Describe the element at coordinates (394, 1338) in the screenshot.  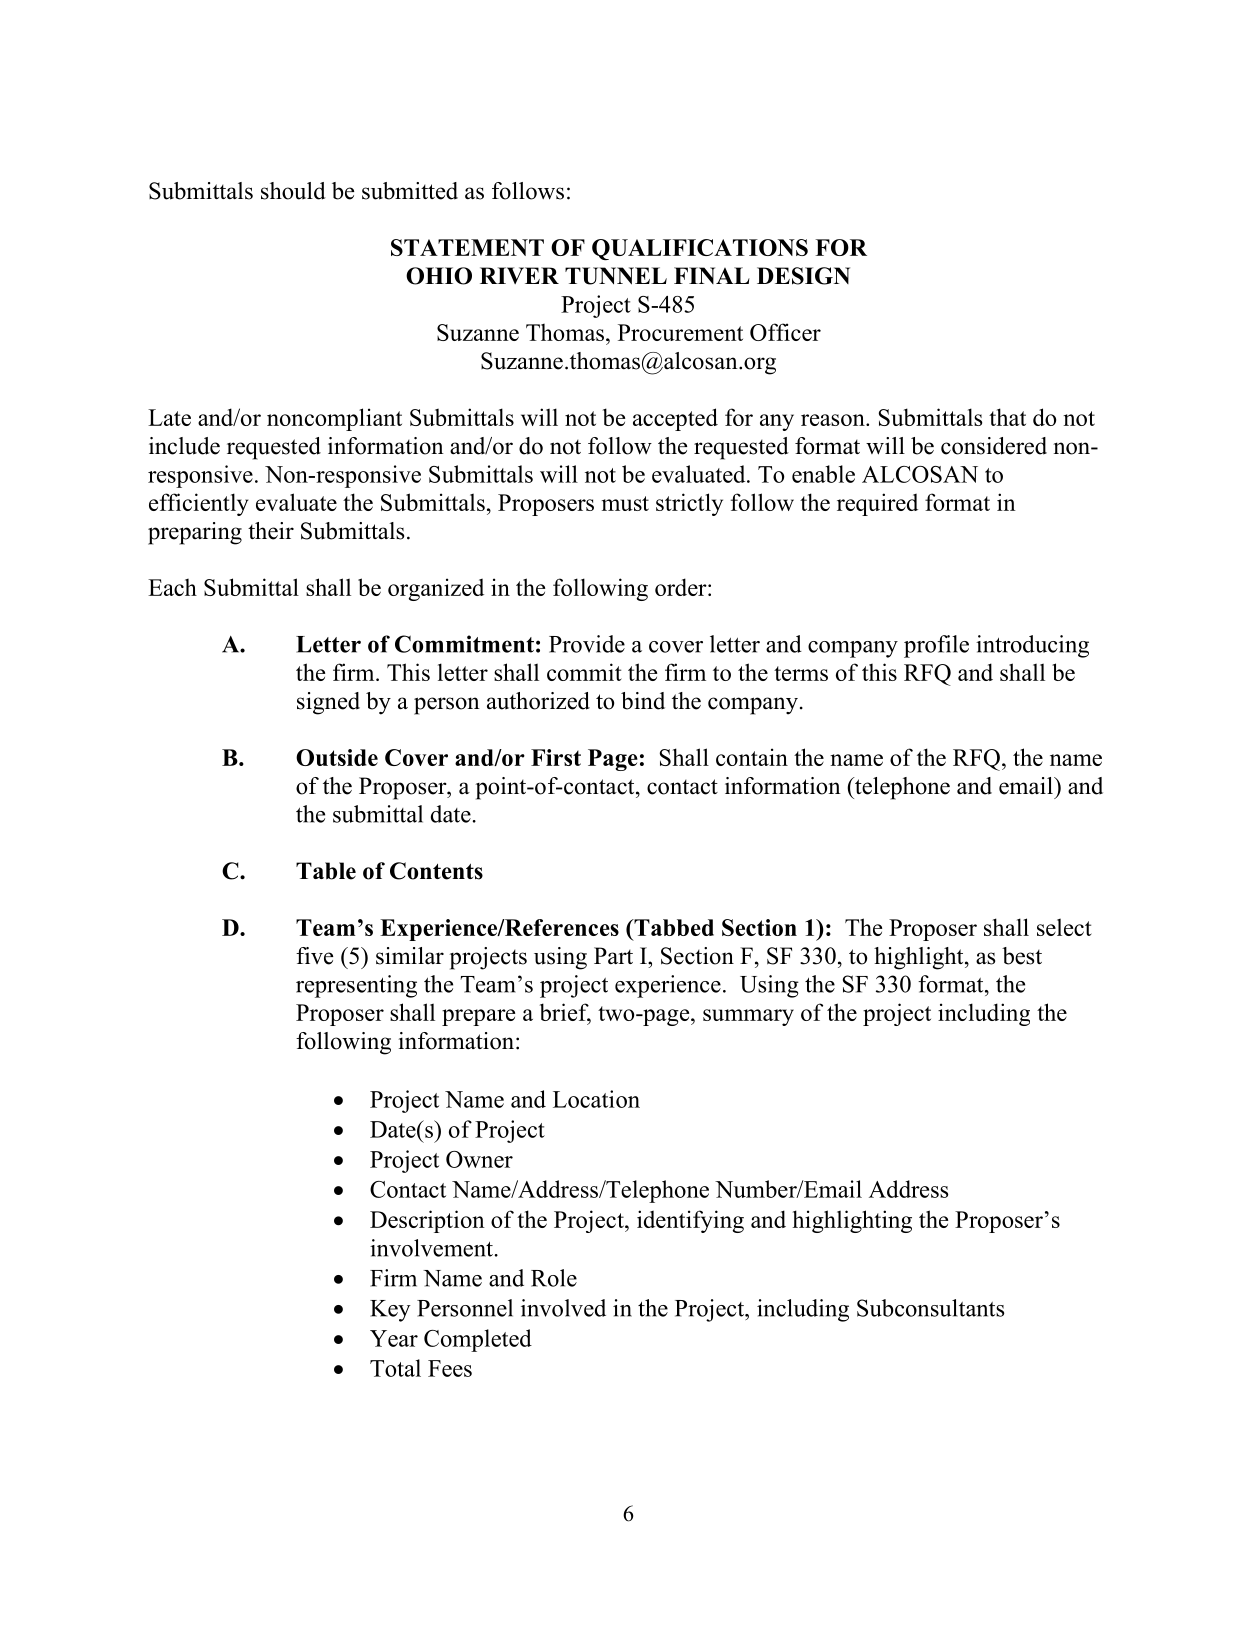
I see `Year` at that location.
